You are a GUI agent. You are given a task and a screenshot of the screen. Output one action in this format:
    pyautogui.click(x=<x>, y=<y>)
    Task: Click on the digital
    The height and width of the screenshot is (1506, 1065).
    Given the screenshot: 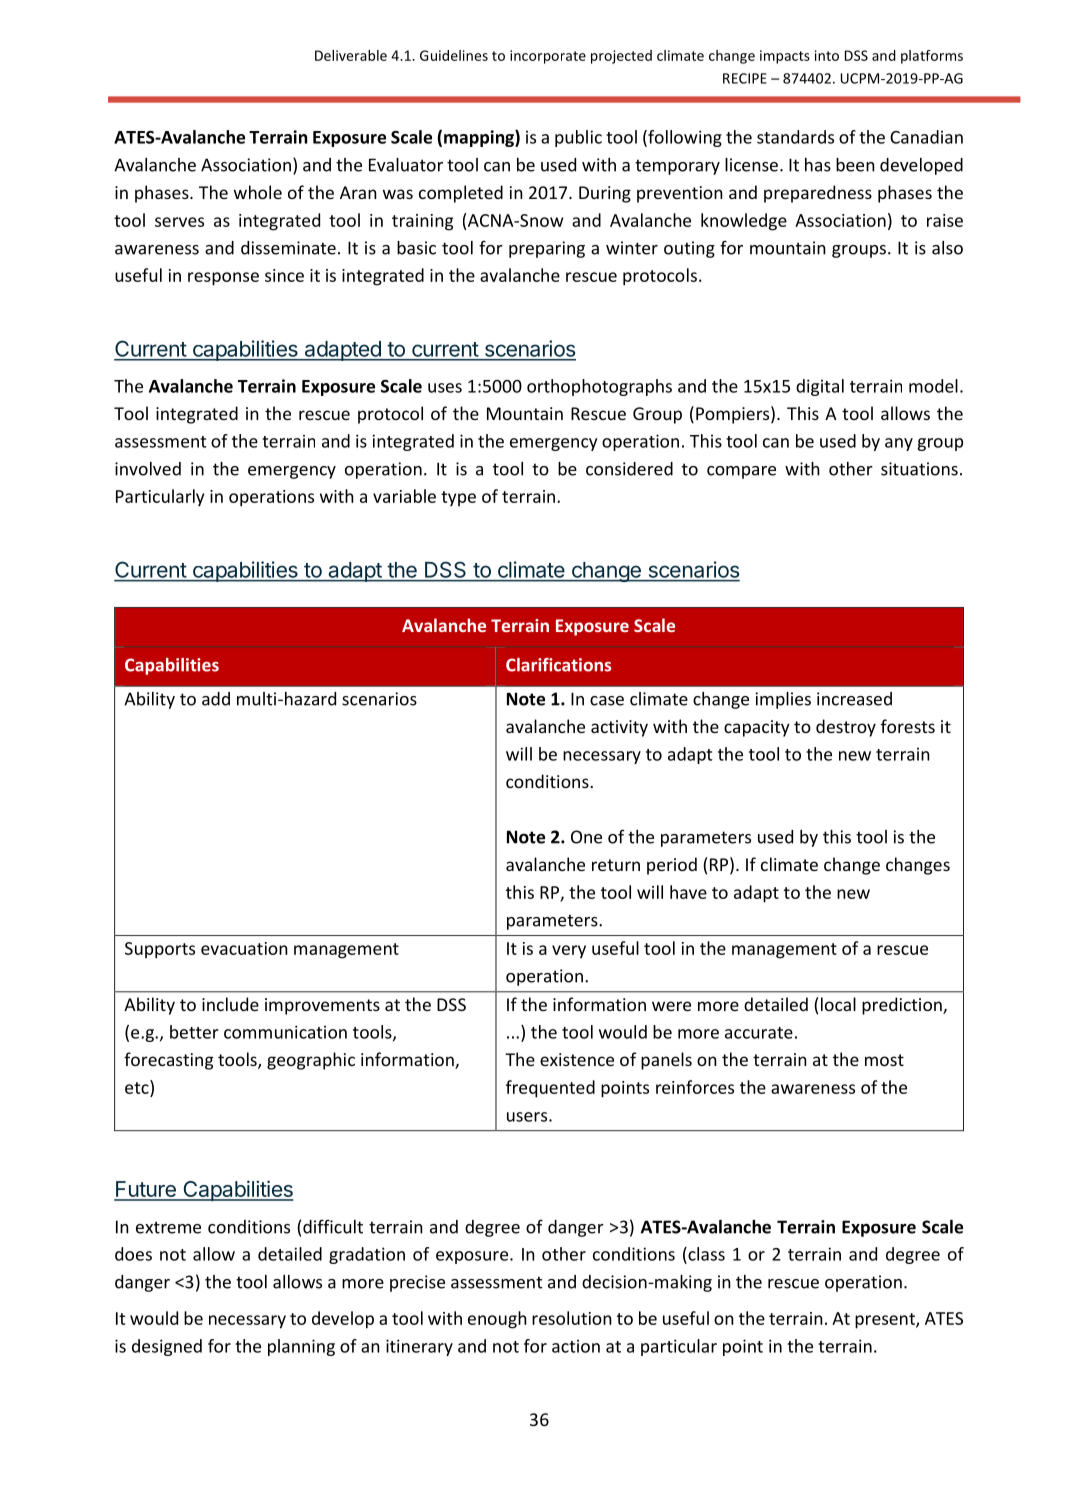 What is the action you would take?
    pyautogui.click(x=820, y=387)
